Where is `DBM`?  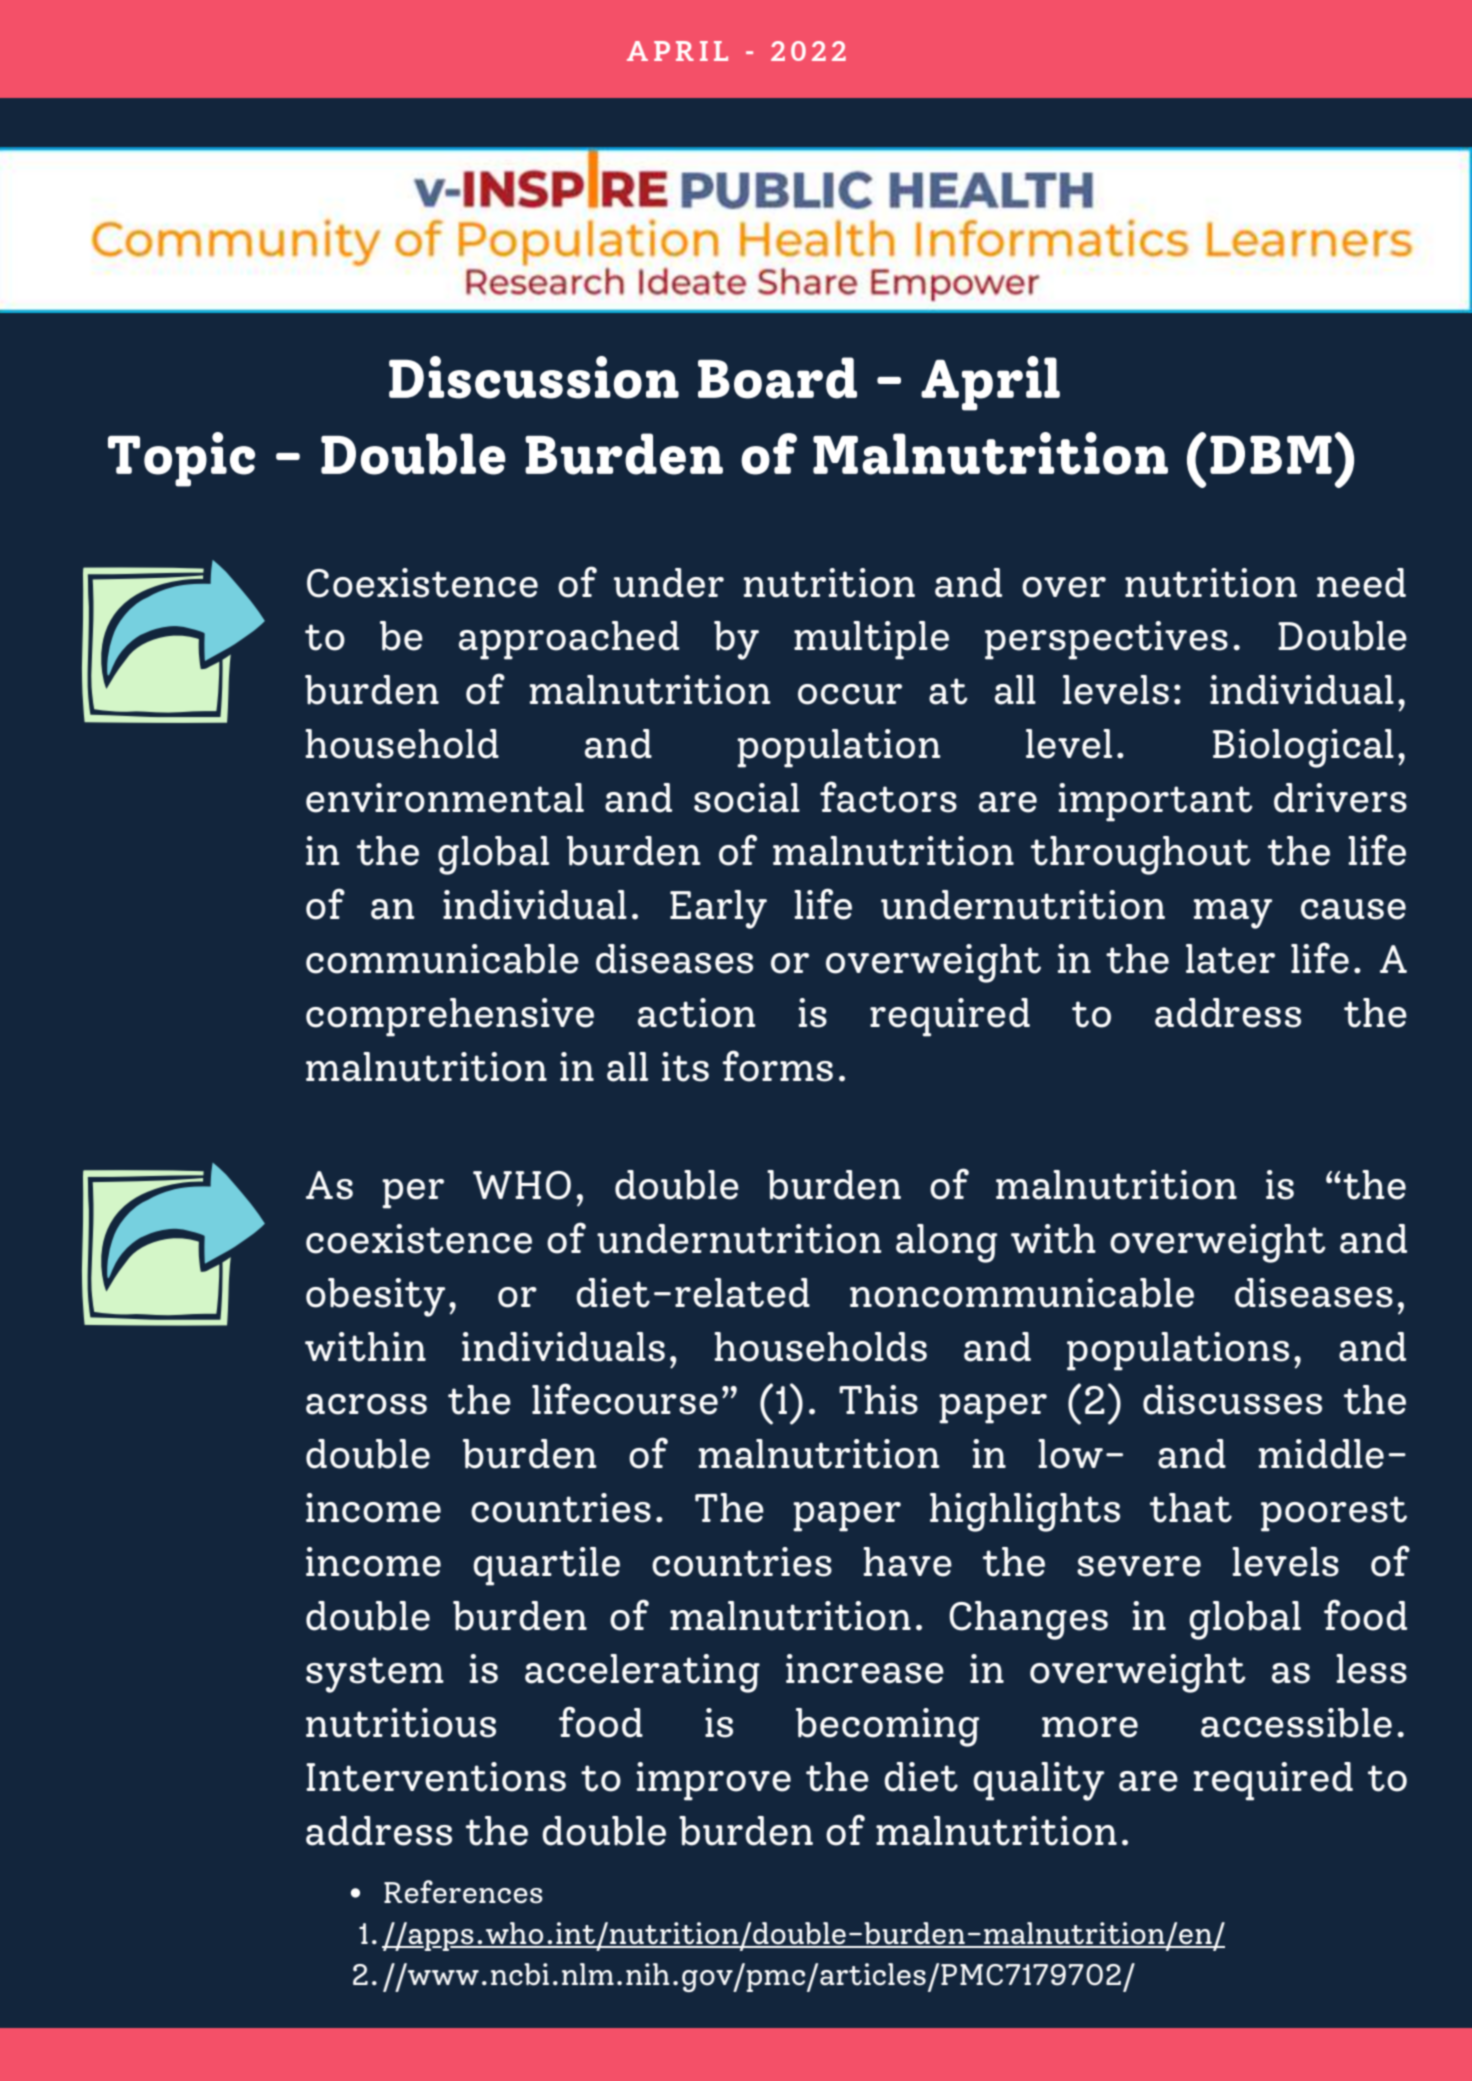 DBM is located at coordinates (1271, 455).
